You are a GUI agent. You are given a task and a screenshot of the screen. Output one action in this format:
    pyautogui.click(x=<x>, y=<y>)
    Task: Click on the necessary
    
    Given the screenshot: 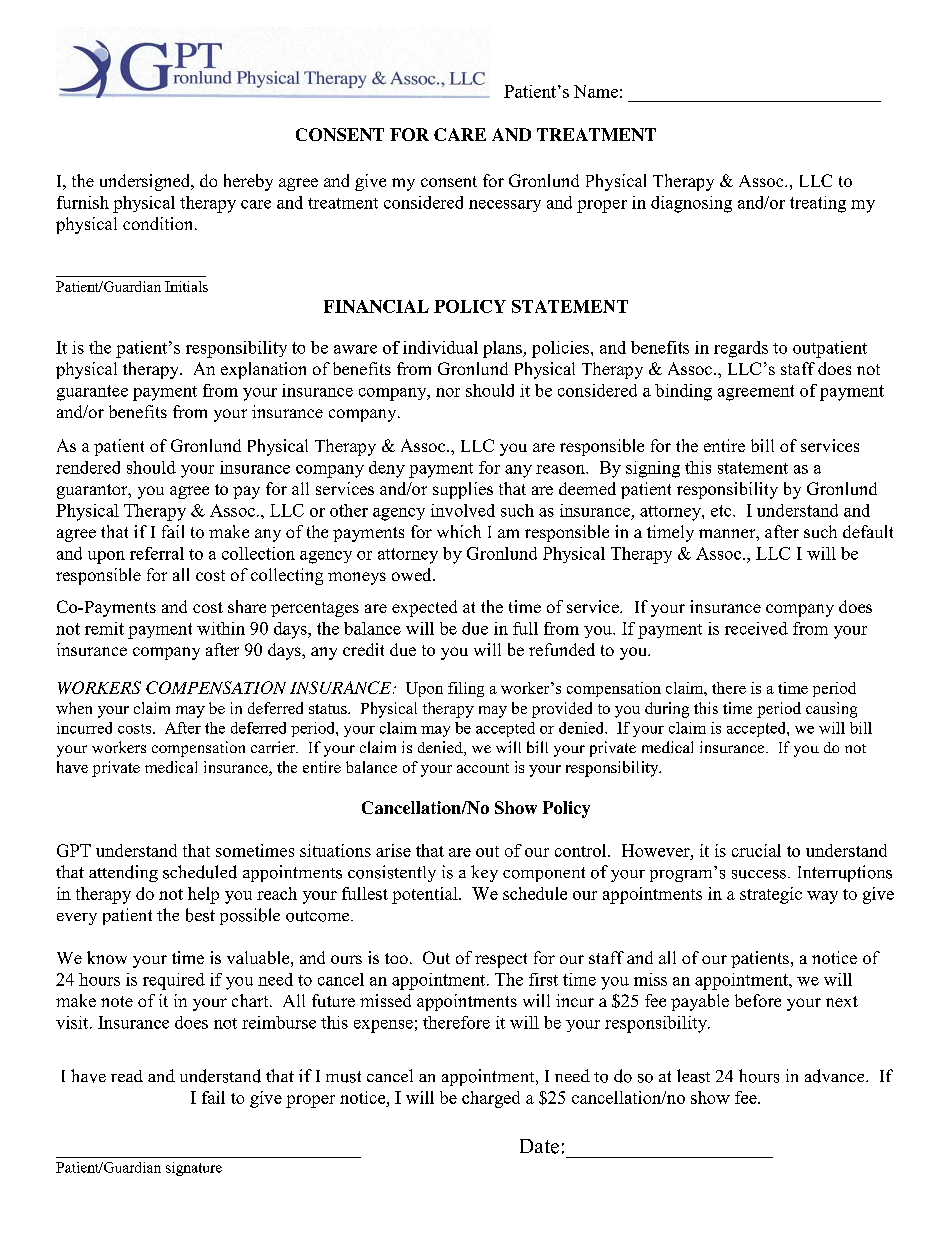 What is the action you would take?
    pyautogui.click(x=505, y=206)
